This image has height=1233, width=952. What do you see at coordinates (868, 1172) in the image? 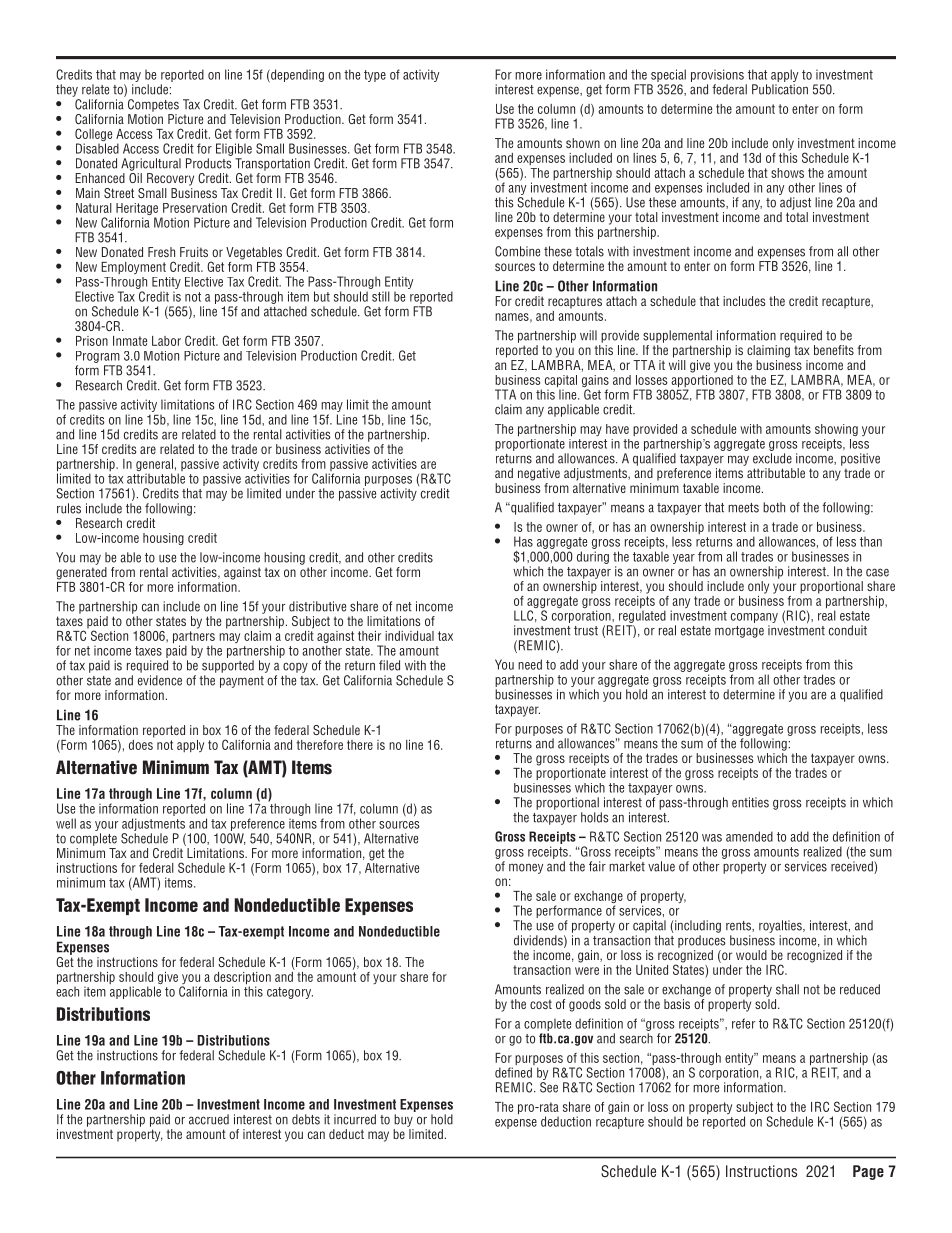
I see `Page` at bounding box center [868, 1172].
